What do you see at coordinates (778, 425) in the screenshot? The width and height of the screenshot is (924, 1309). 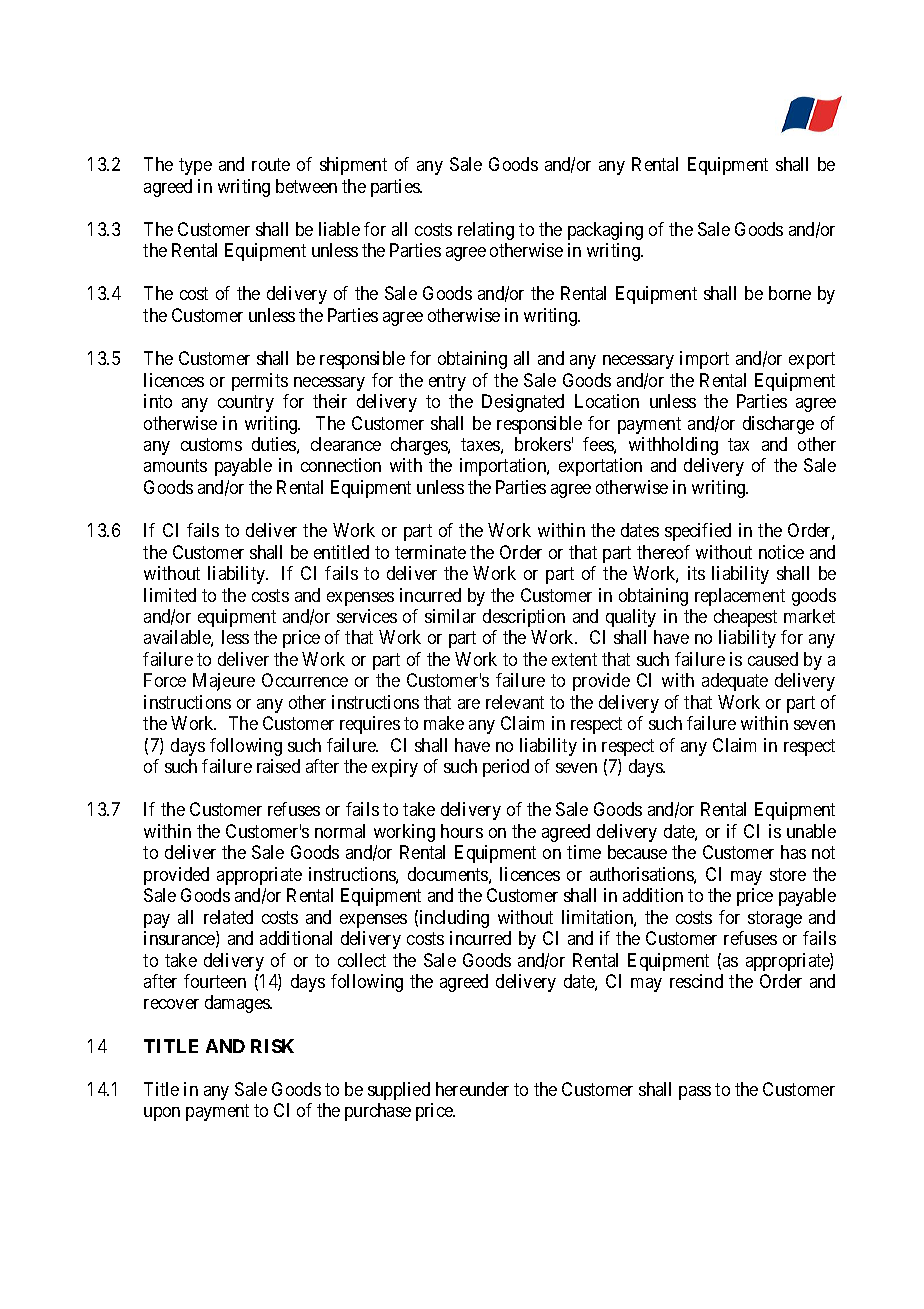 I see `discharge` at bounding box center [778, 425].
